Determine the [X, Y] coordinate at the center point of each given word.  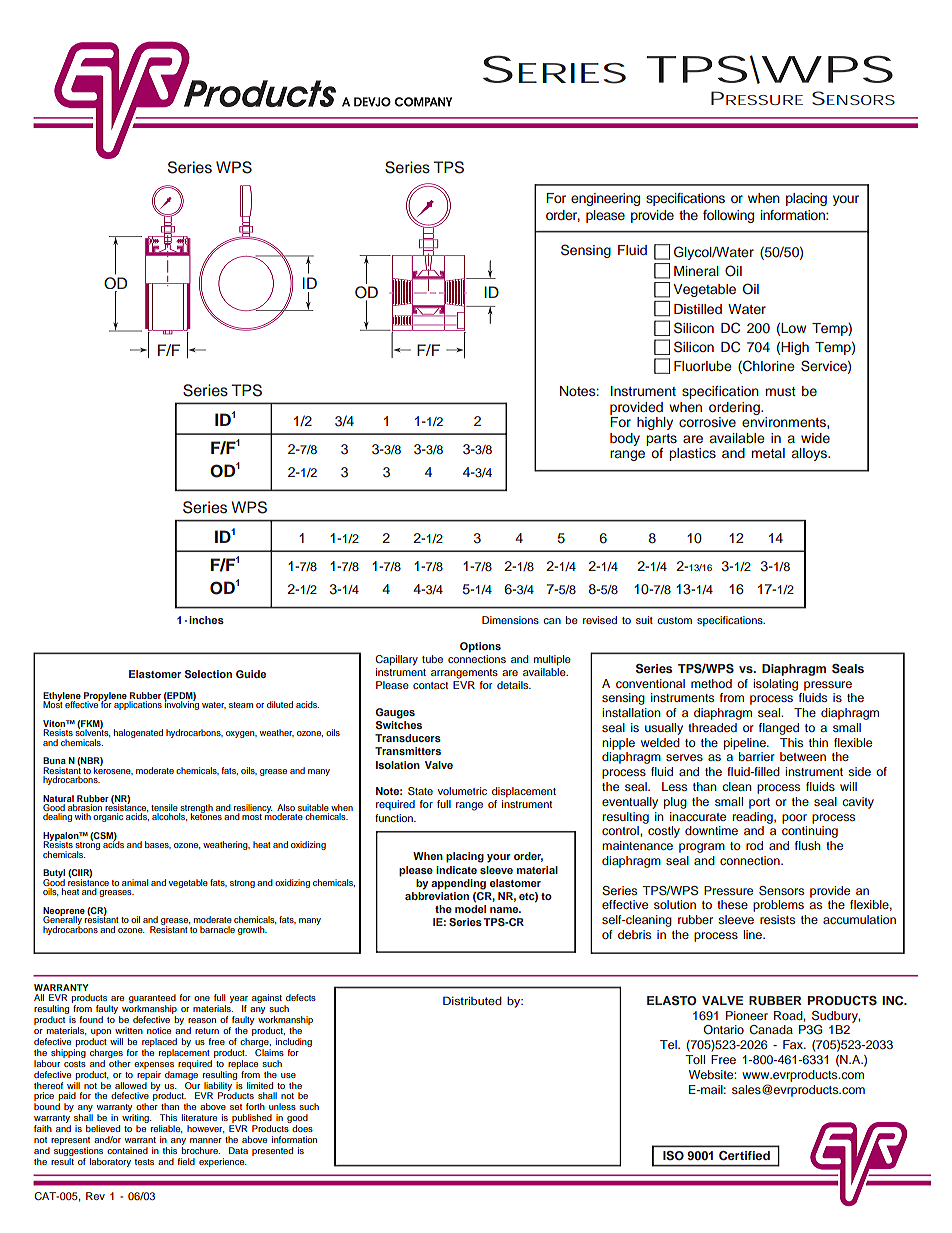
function [395, 818]
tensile [165, 809]
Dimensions [510, 620]
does [302, 1128]
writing [136, 1120]
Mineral [696, 271]
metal [768, 453]
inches [206, 620]
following [728, 216]
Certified [744, 1155]
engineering [605, 199]
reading [754, 818]
